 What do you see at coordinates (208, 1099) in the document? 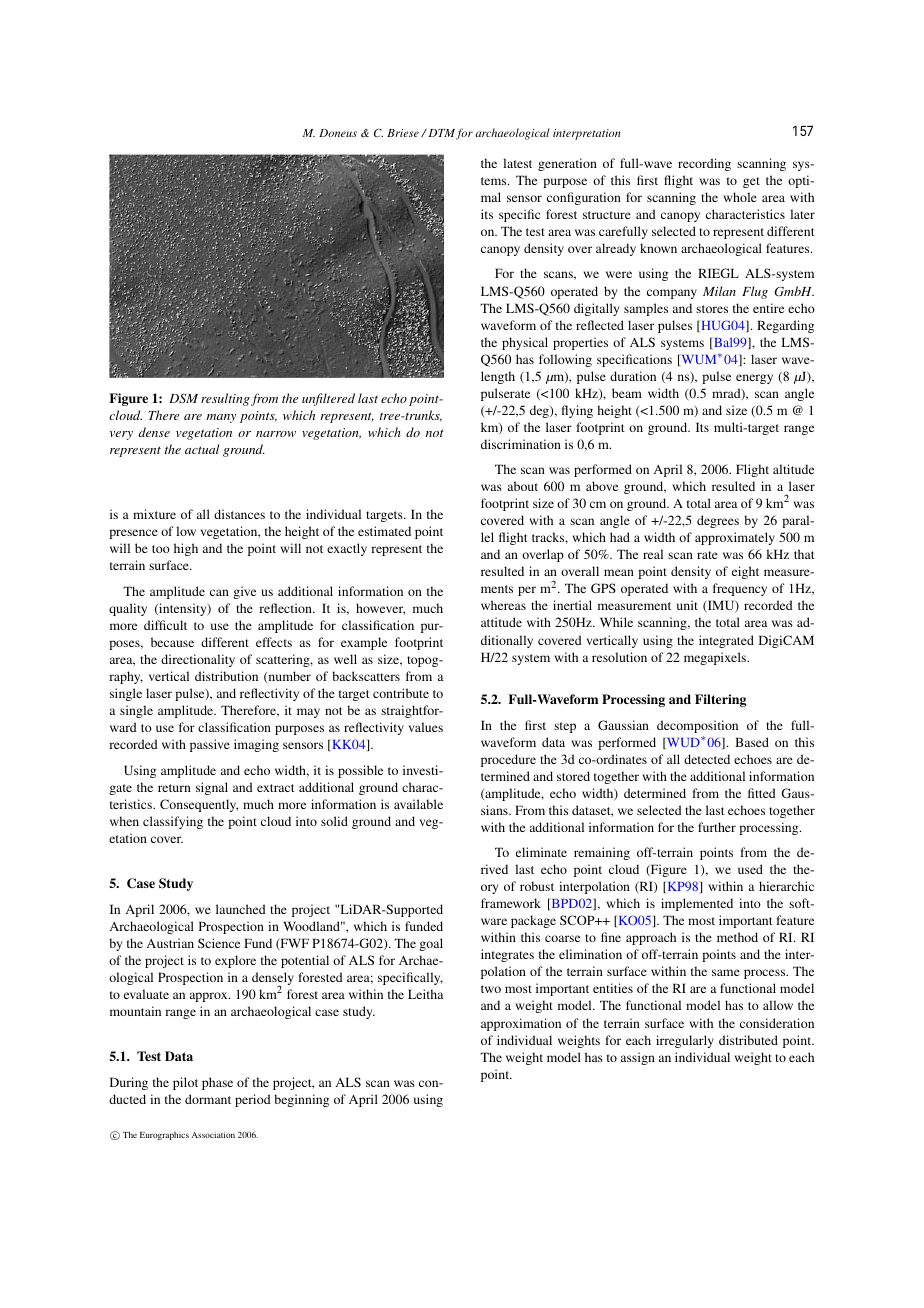
I see `dormant` at bounding box center [208, 1099].
